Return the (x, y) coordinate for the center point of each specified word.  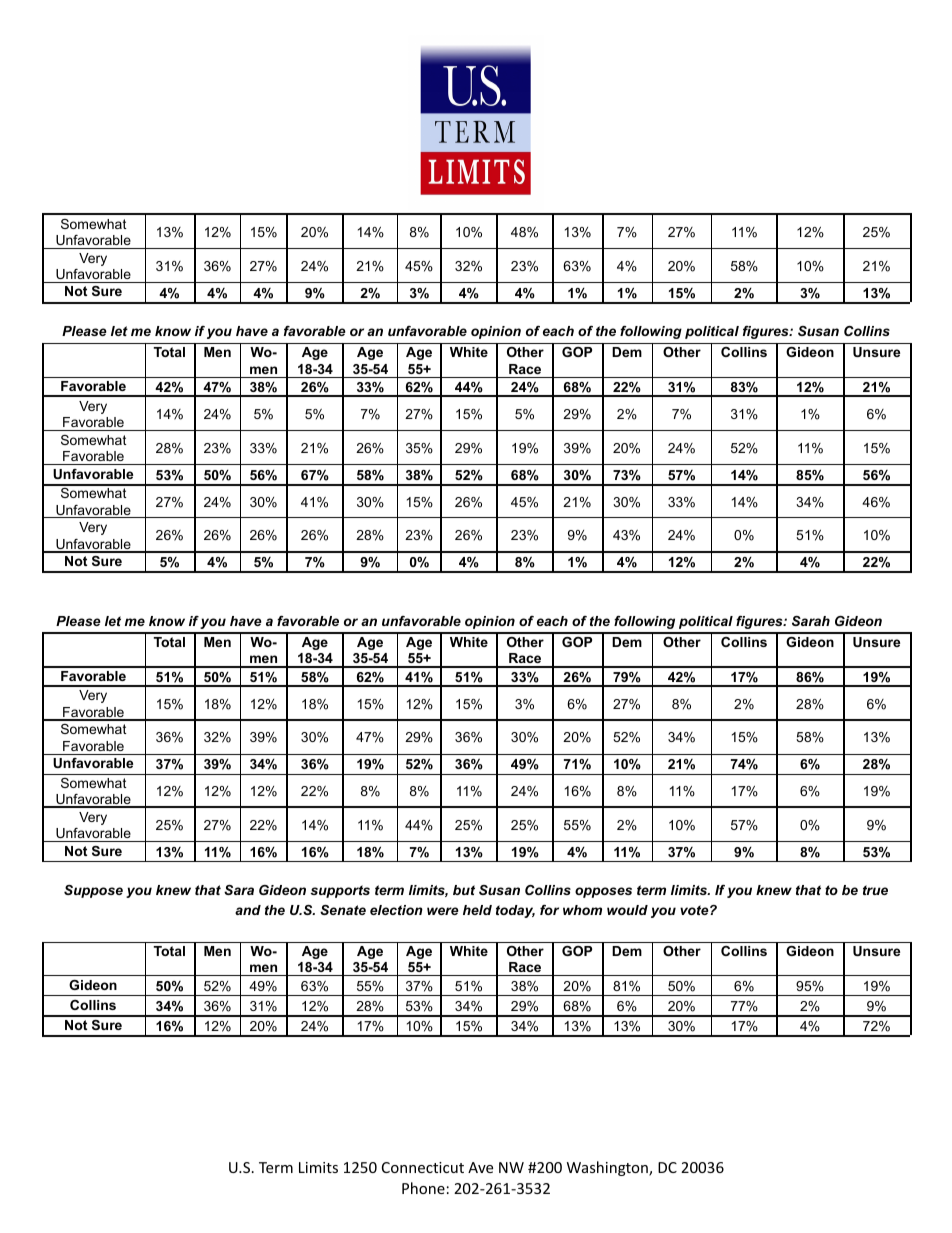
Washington (608, 1168)
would (627, 910)
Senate (343, 910)
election (396, 910)
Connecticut (423, 1167)
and (248, 910)
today (515, 911)
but (464, 890)
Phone (423, 1188)
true (875, 890)
